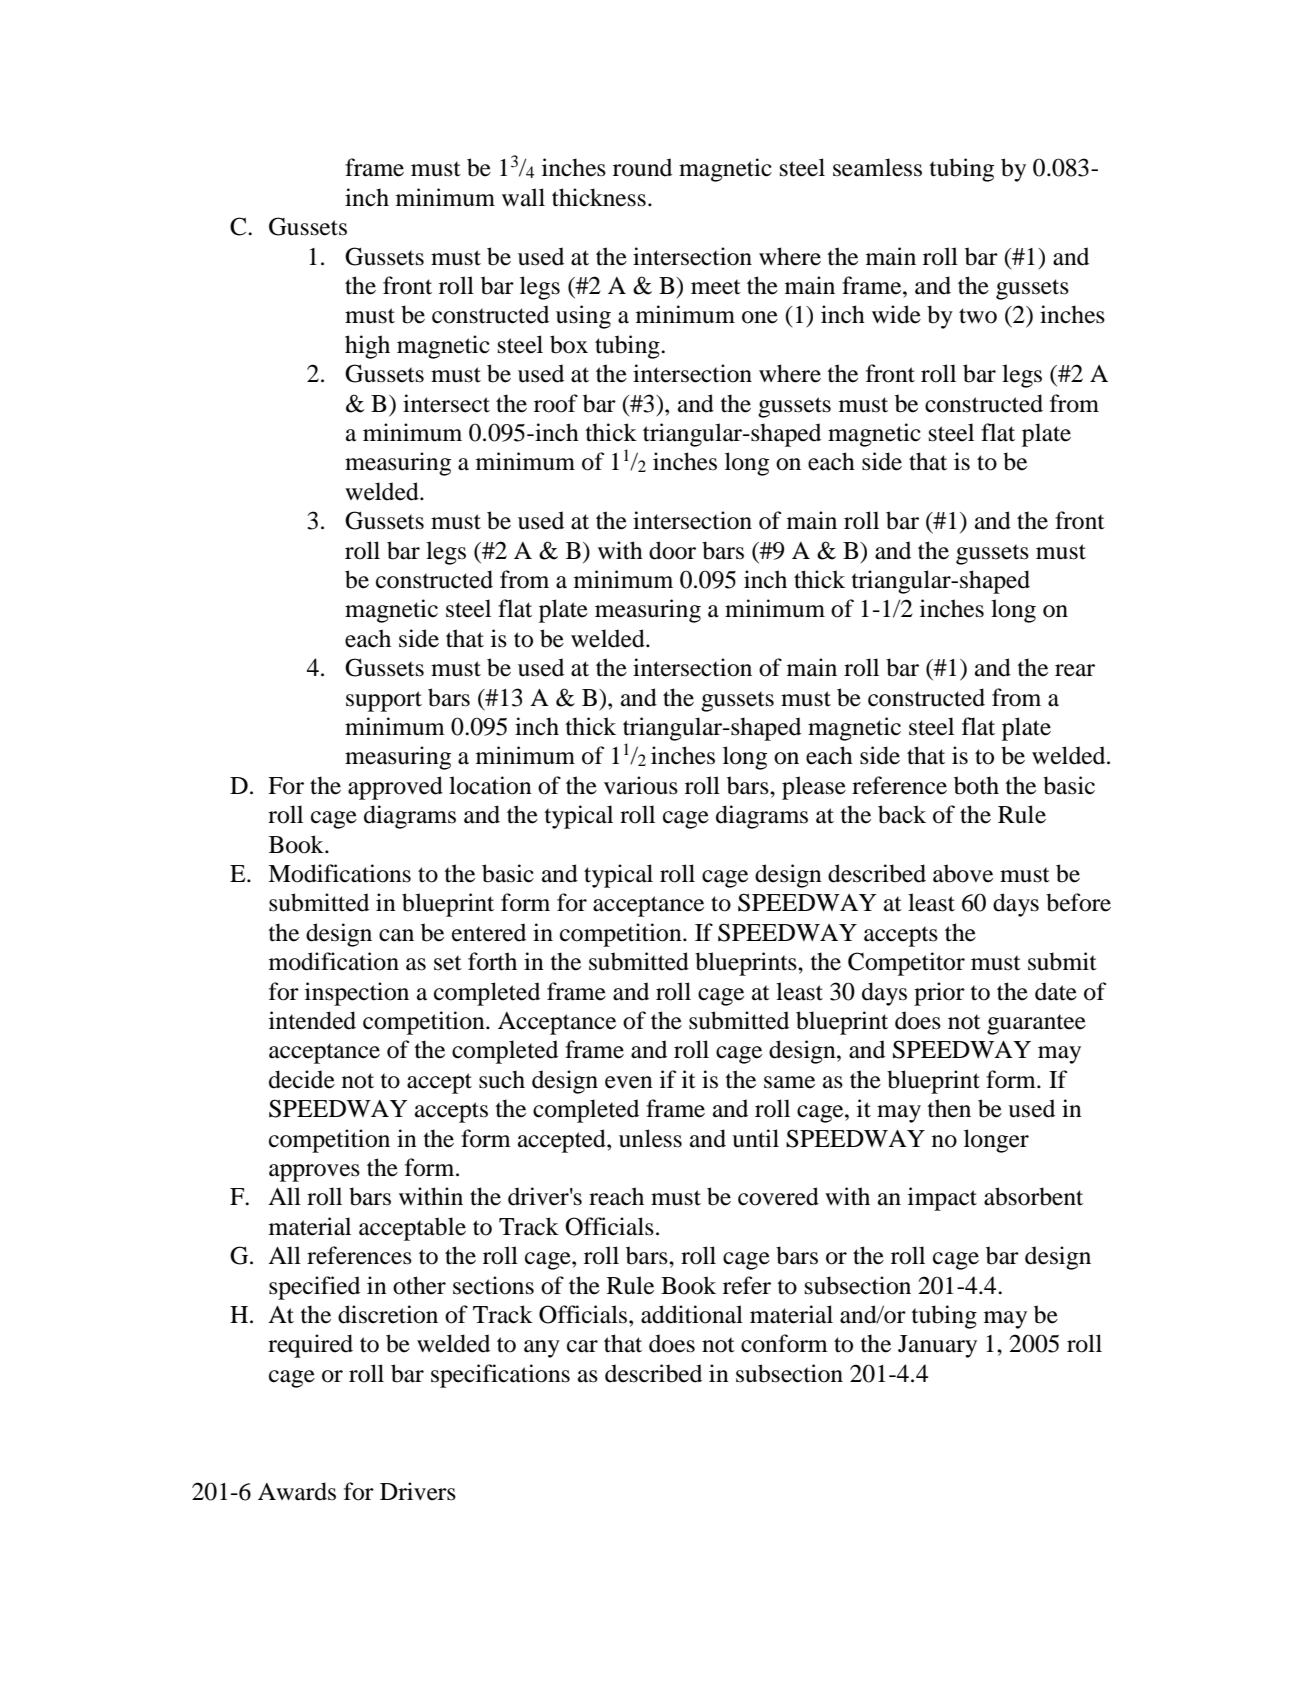 The height and width of the screenshot is (1687, 1304). What do you see at coordinates (297, 1491) in the screenshot?
I see `Awards` at bounding box center [297, 1491].
